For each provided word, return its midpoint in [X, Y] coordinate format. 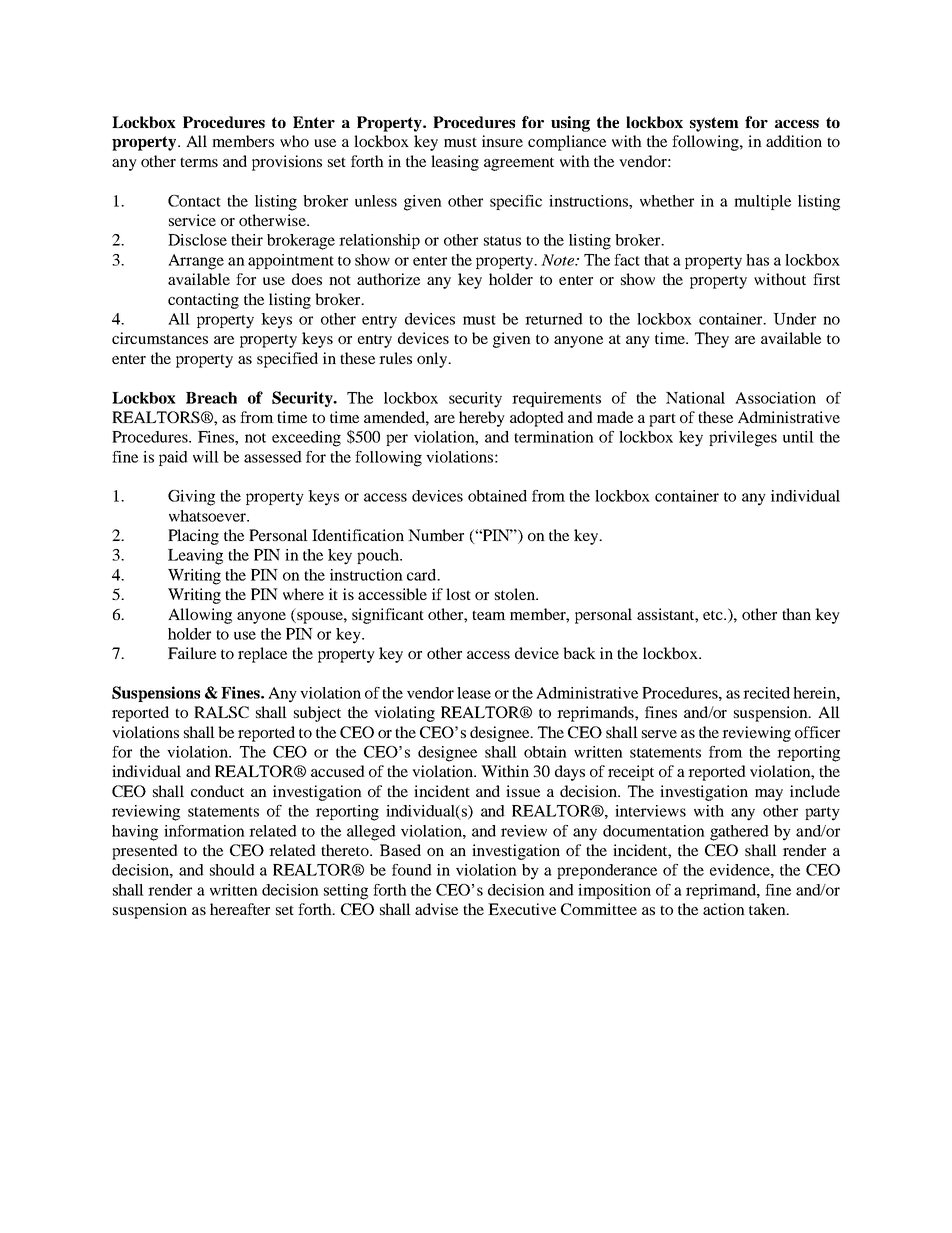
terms [199, 162]
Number [436, 535]
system [714, 124]
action [724, 909]
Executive [522, 909]
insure [502, 141]
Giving [191, 498]
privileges [743, 439]
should [232, 870]
